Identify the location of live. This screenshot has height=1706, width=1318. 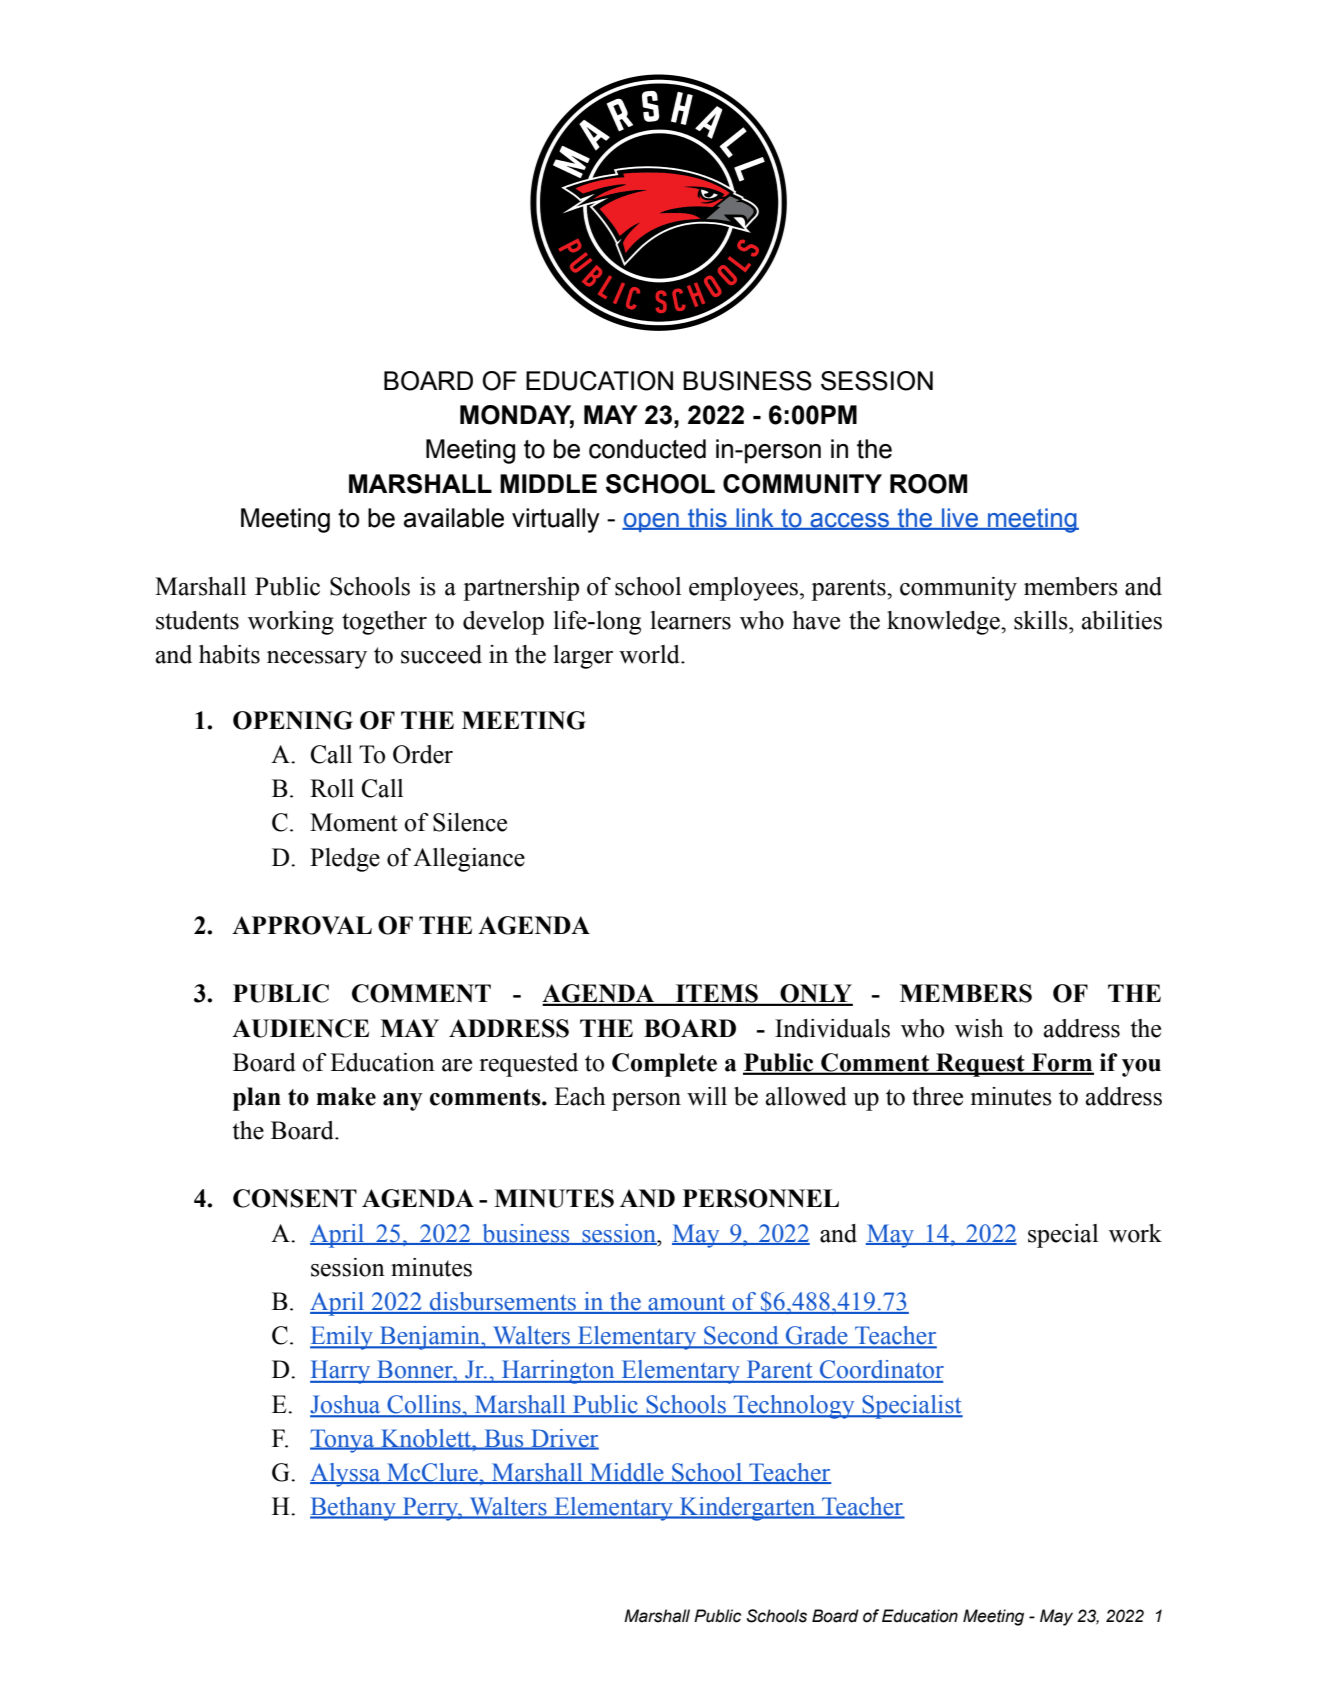
(960, 519).
